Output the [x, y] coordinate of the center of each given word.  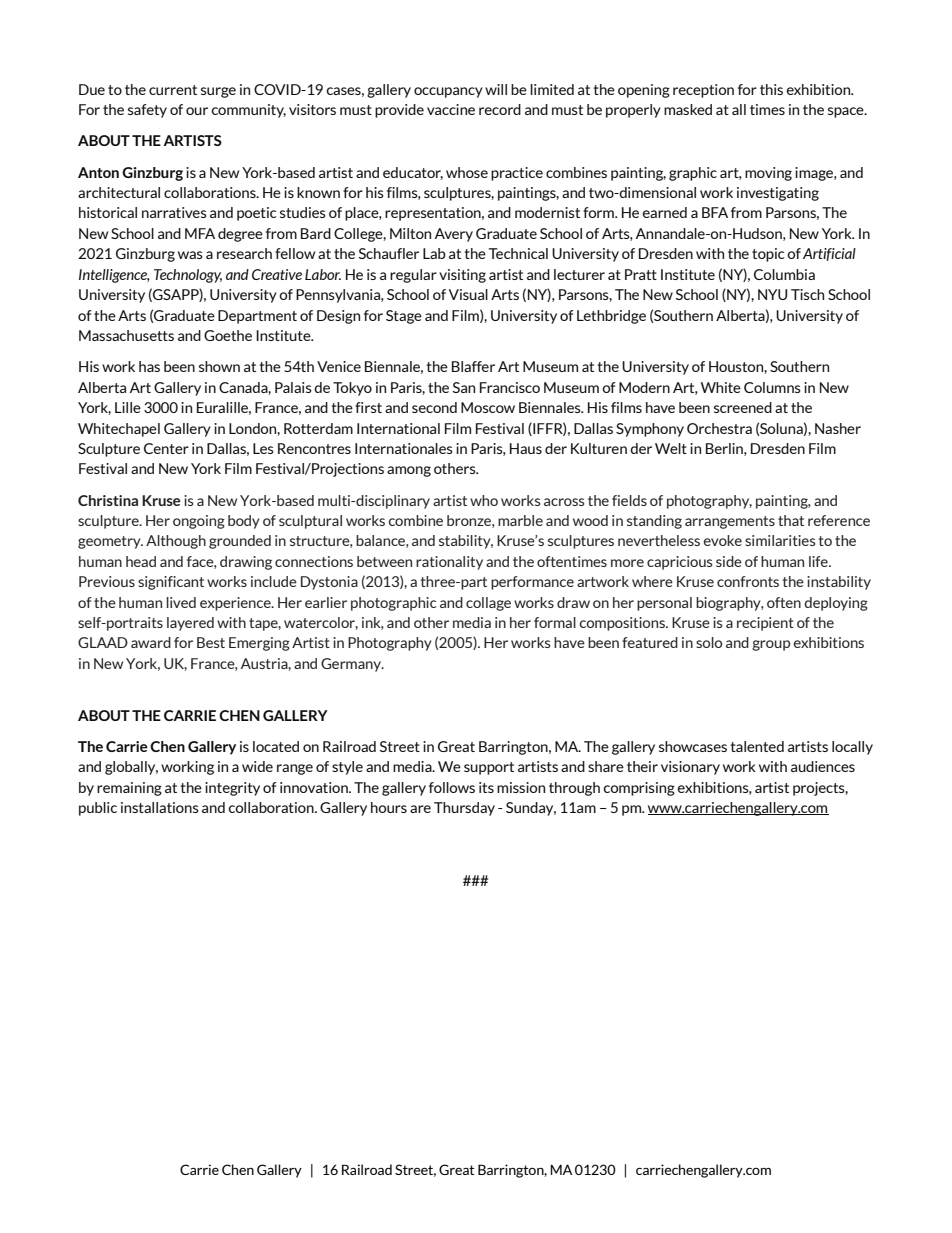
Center [166, 448]
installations [160, 807]
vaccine [451, 109]
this [771, 89]
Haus [526, 448]
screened [743, 407]
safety [147, 111]
